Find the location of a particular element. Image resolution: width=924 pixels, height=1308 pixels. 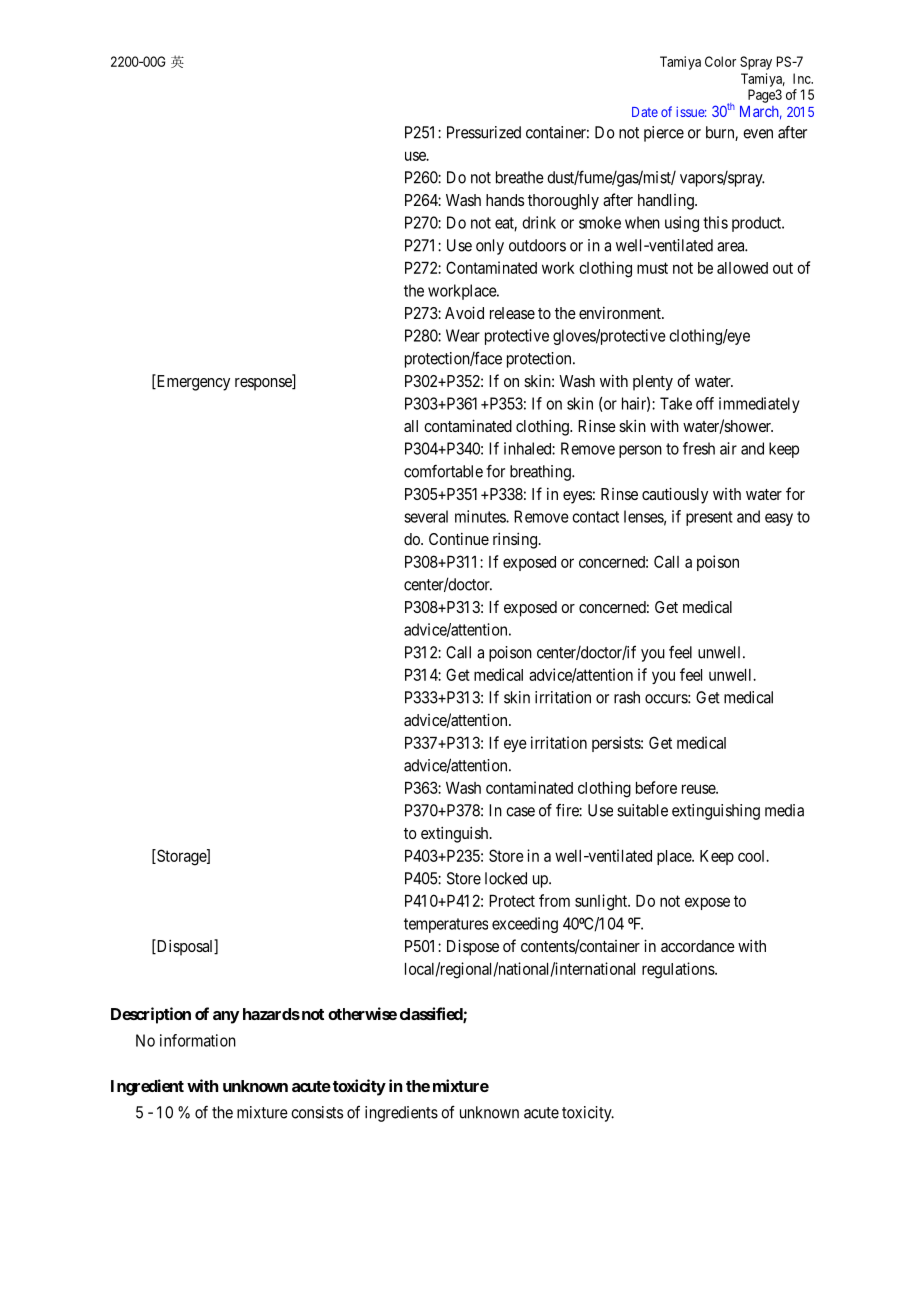

breathe is located at coordinates (520, 177).
